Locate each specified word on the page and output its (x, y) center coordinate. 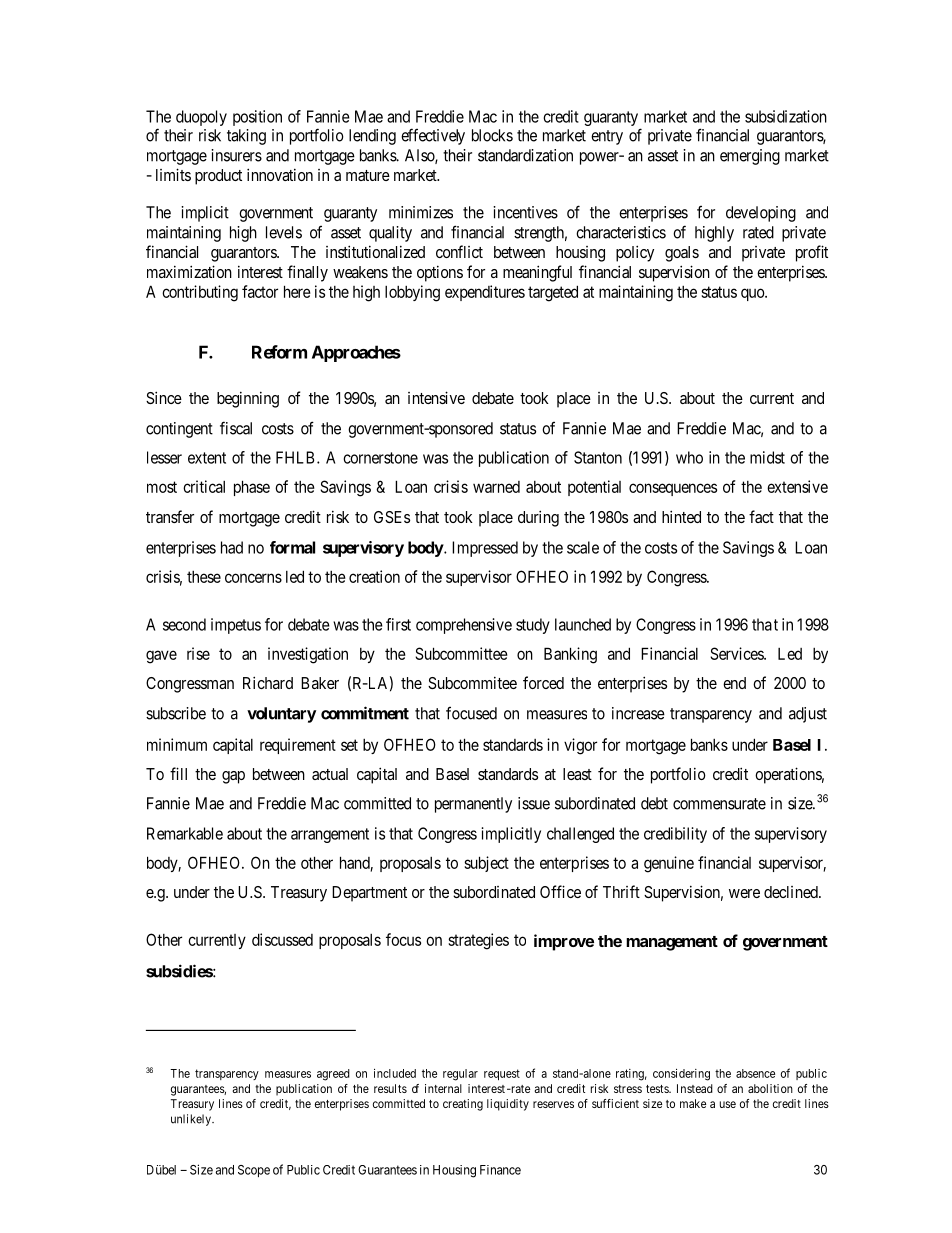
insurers (236, 155)
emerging (750, 157)
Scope (254, 1171)
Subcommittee (461, 653)
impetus (236, 626)
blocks (492, 135)
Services (737, 653)
